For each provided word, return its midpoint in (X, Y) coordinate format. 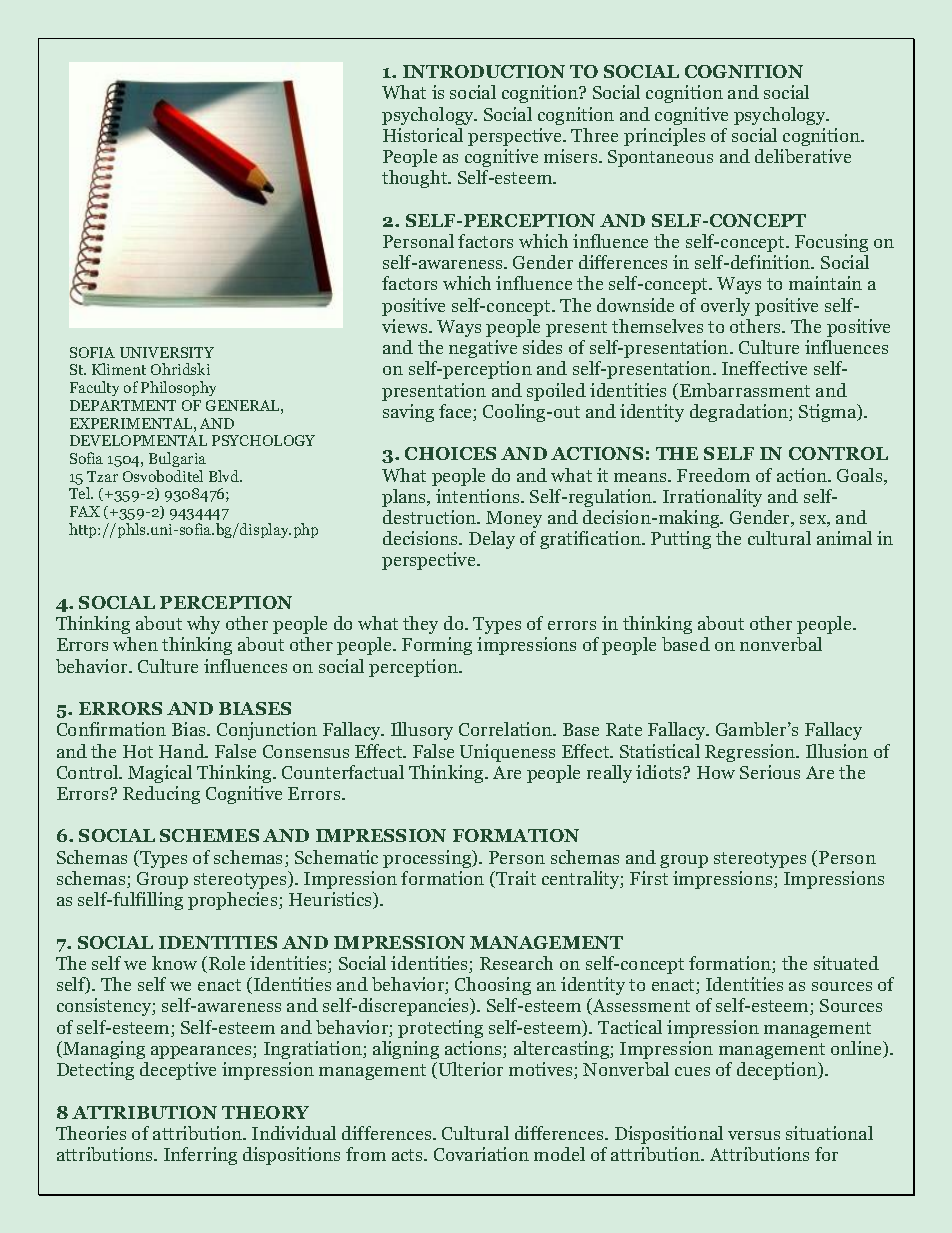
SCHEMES (209, 835)
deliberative (803, 156)
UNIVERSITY (167, 352)
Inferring (200, 1156)
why (203, 625)
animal (844, 538)
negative (483, 349)
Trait (515, 879)
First (649, 878)
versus (754, 1135)
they (420, 625)
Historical (423, 135)
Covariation (481, 1154)
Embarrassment (745, 390)
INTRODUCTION (484, 71)
